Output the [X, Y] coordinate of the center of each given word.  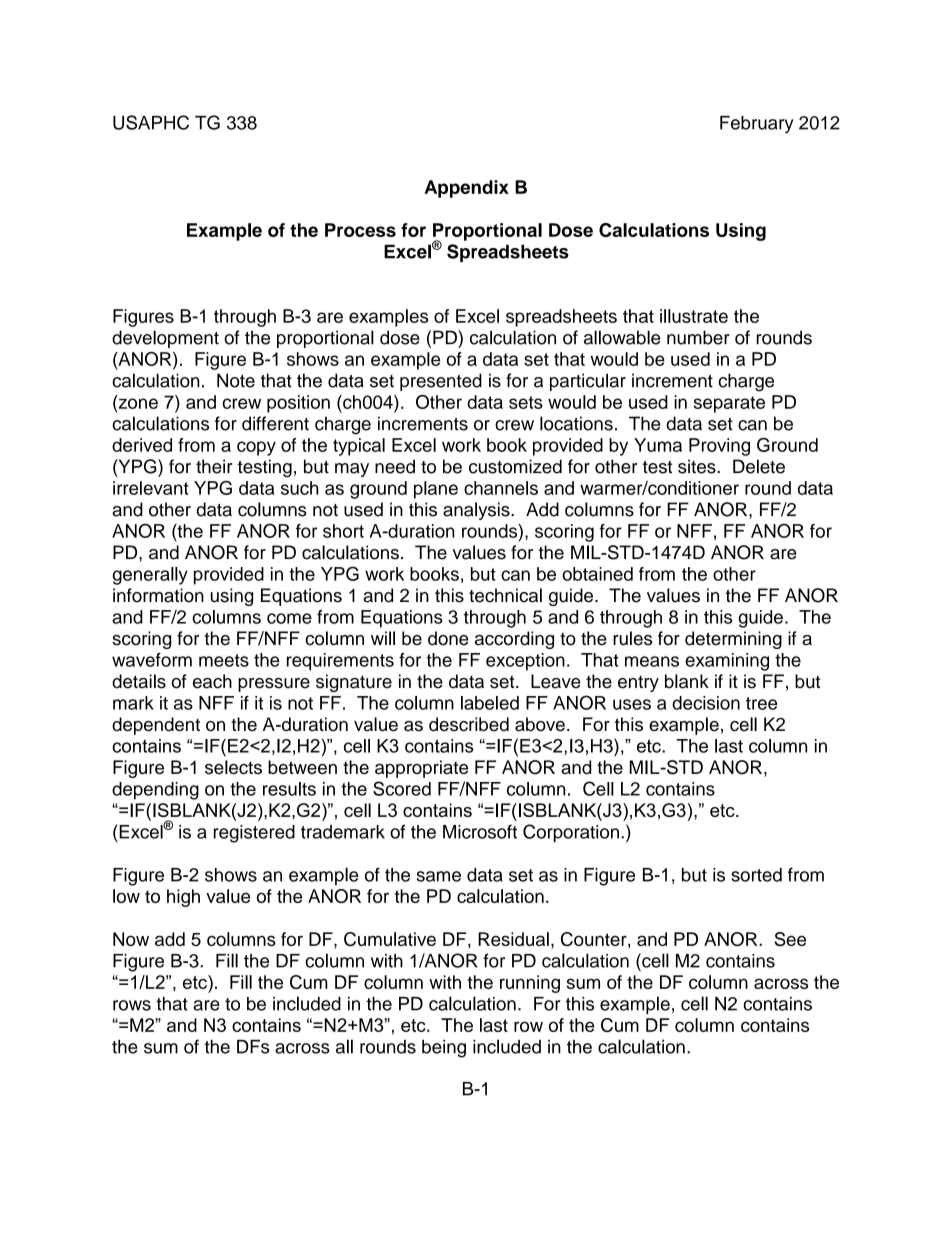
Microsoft [480, 831]
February [756, 125]
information [158, 595]
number [698, 337]
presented [441, 382]
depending [155, 791]
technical [505, 595]
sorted [756, 875]
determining [733, 640]
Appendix [466, 189]
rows [132, 1005]
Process [360, 230]
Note [236, 380]
